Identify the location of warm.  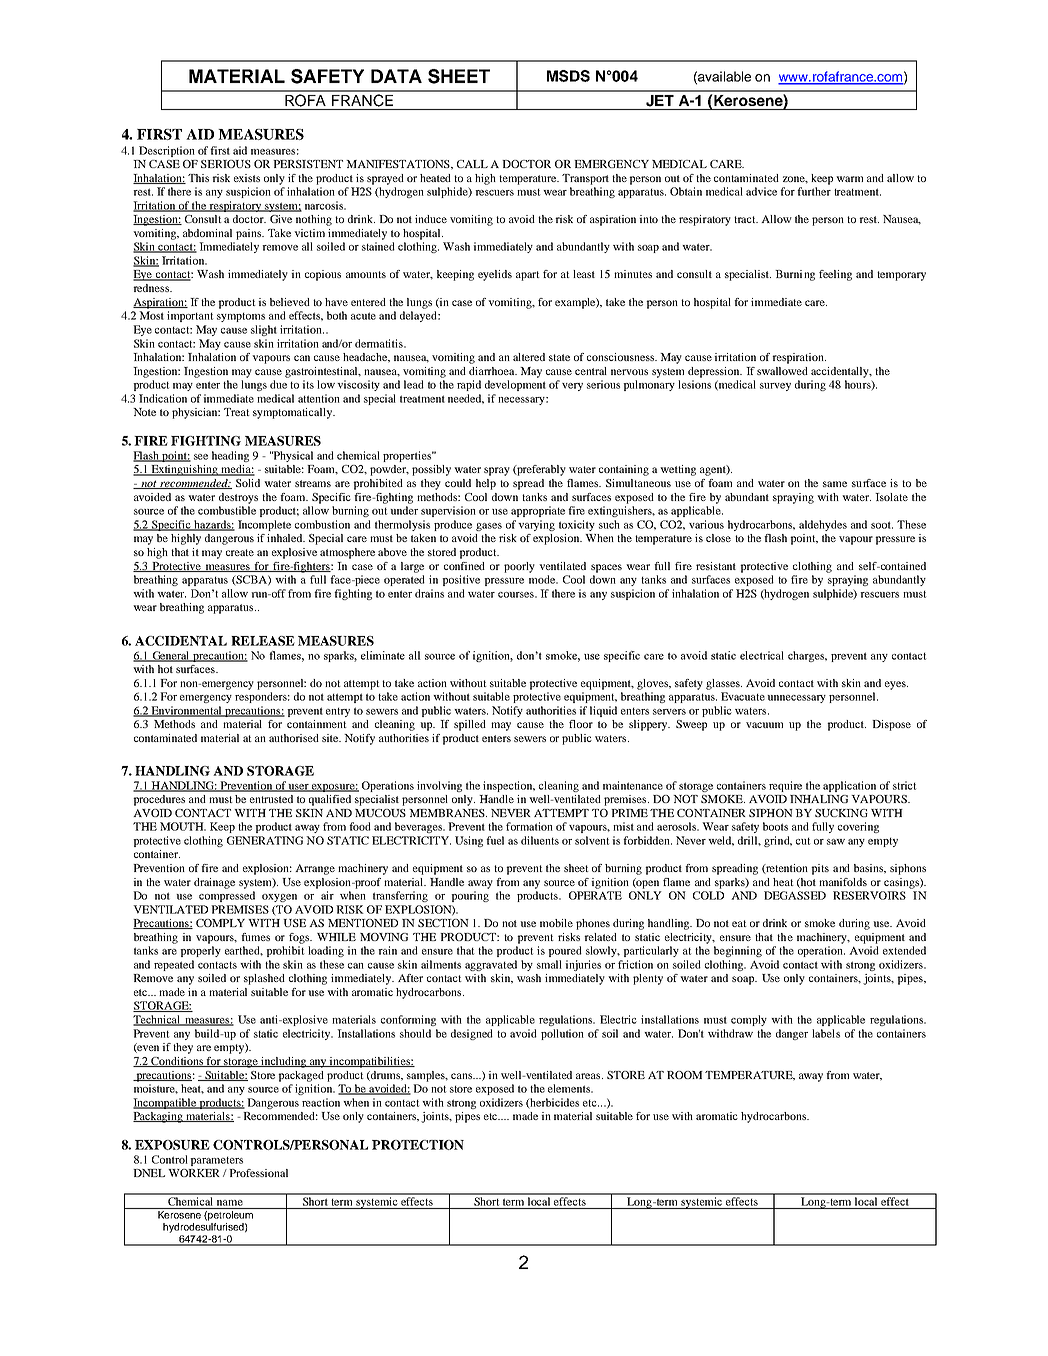
(849, 179).
